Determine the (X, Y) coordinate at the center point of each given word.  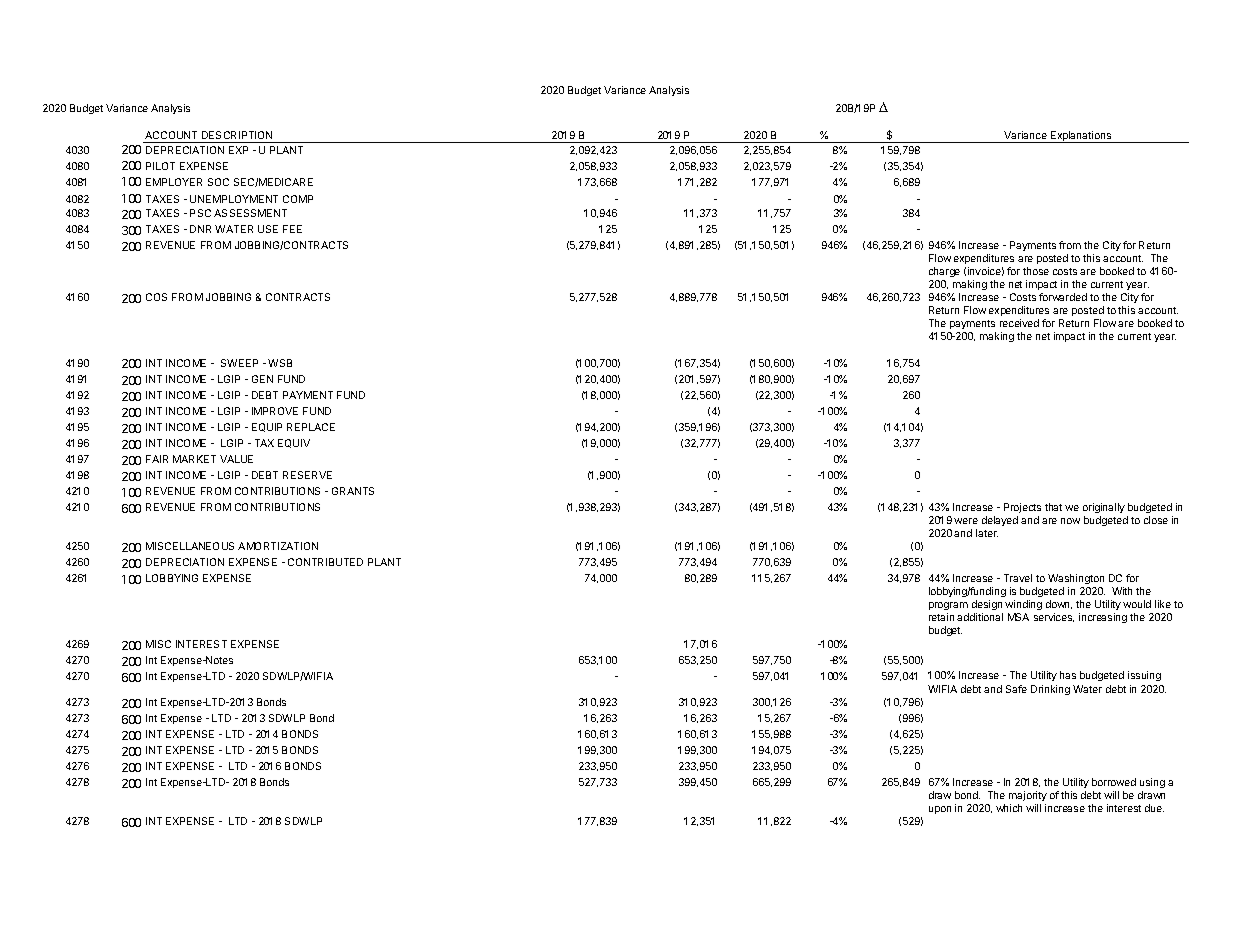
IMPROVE (275, 411)
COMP (298, 199)
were (966, 521)
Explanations (1081, 137)
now (1070, 521)
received (1019, 323)
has (1068, 675)
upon (940, 810)
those (1036, 271)
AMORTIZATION (278, 546)
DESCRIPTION (237, 135)
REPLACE (311, 427)
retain (941, 617)
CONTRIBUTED (325, 562)
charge (944, 272)
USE (268, 229)
